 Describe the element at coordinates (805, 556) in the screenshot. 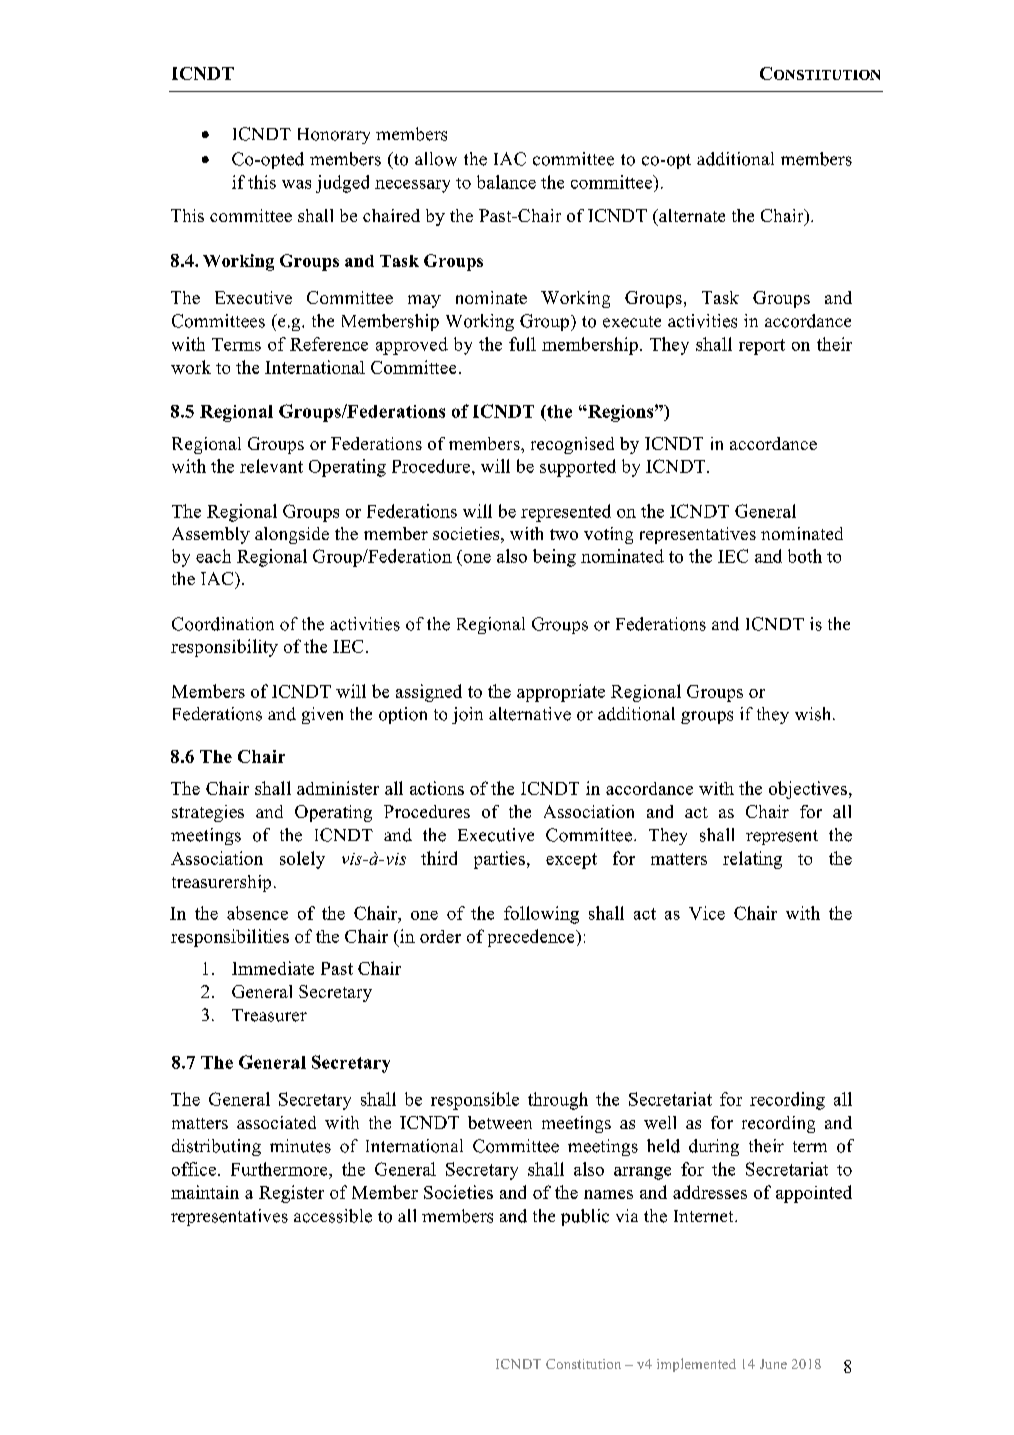

I see `both` at that location.
